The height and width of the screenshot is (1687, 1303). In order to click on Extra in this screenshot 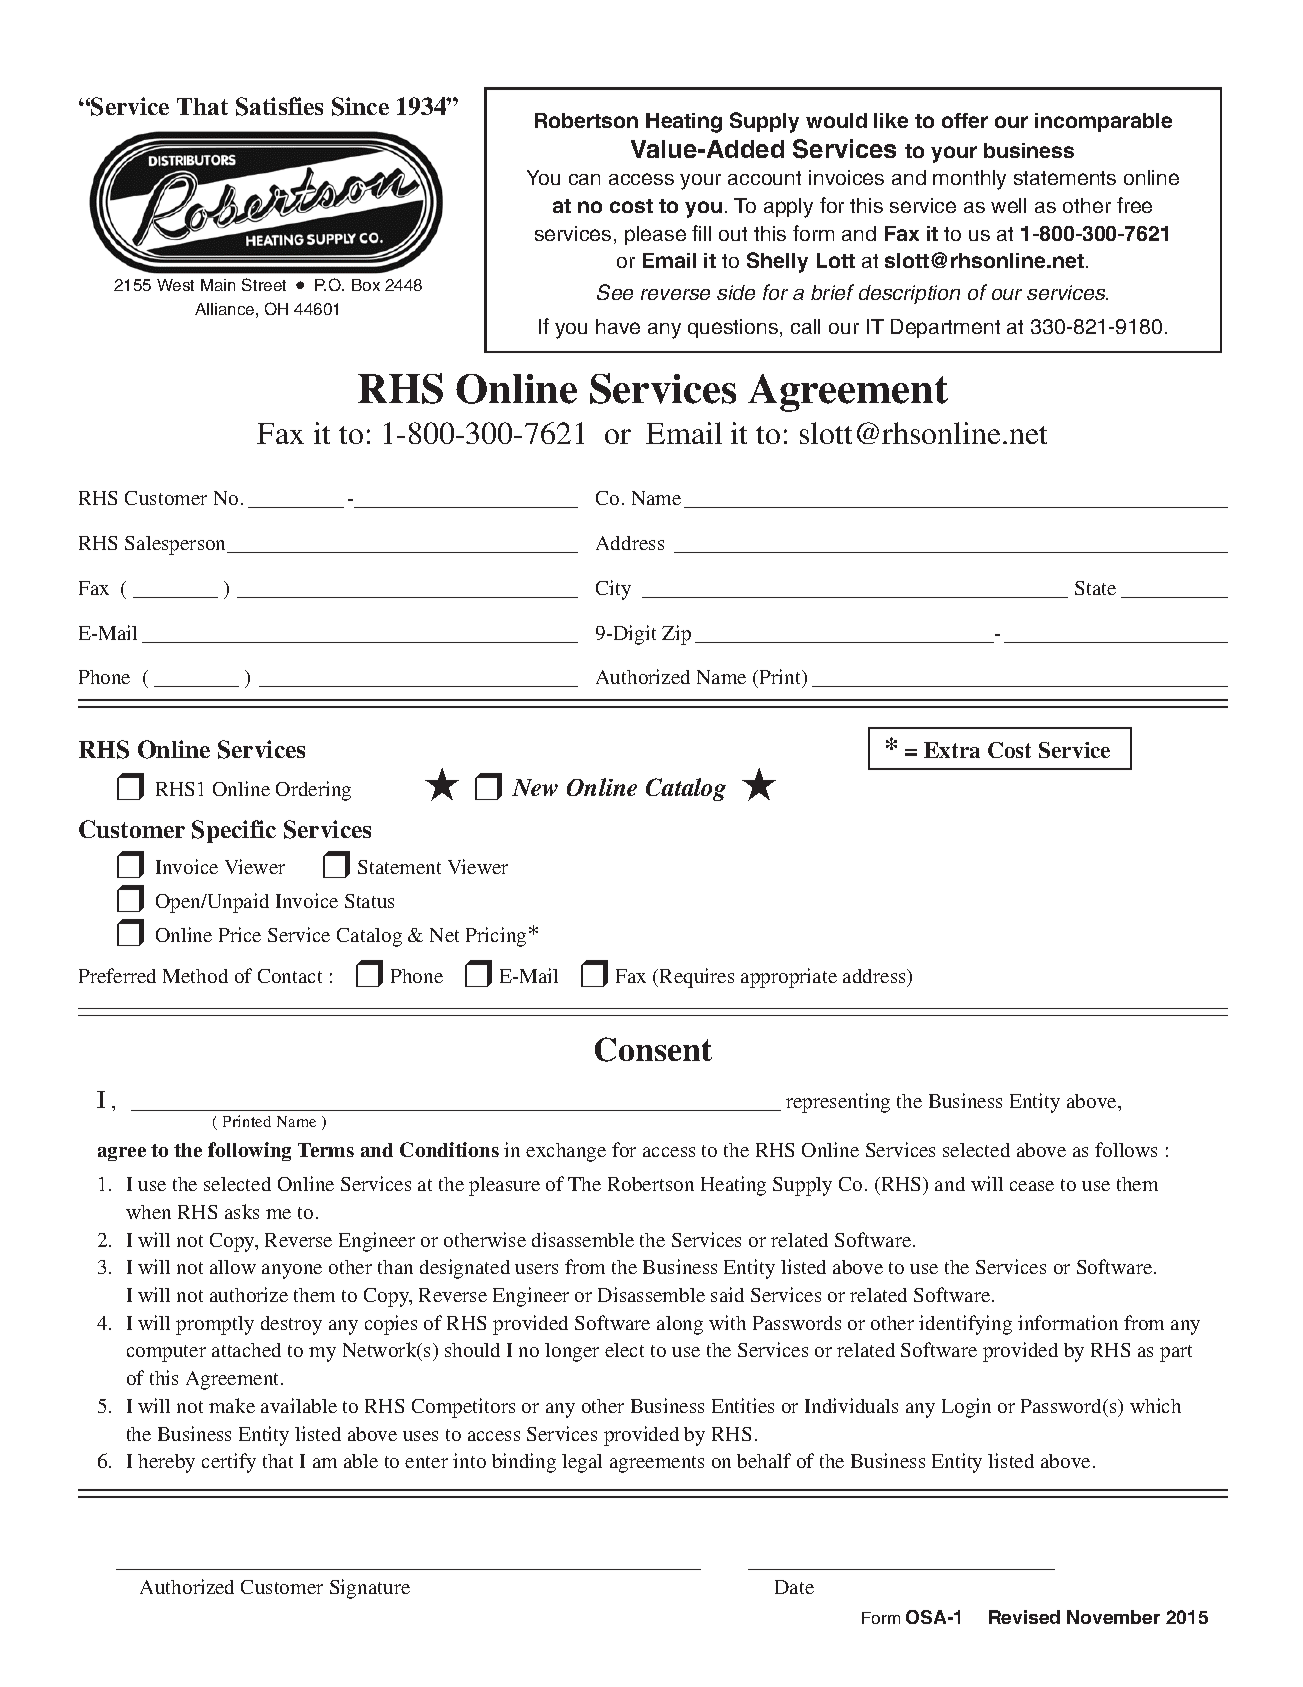, I will do `click(952, 750)`.
